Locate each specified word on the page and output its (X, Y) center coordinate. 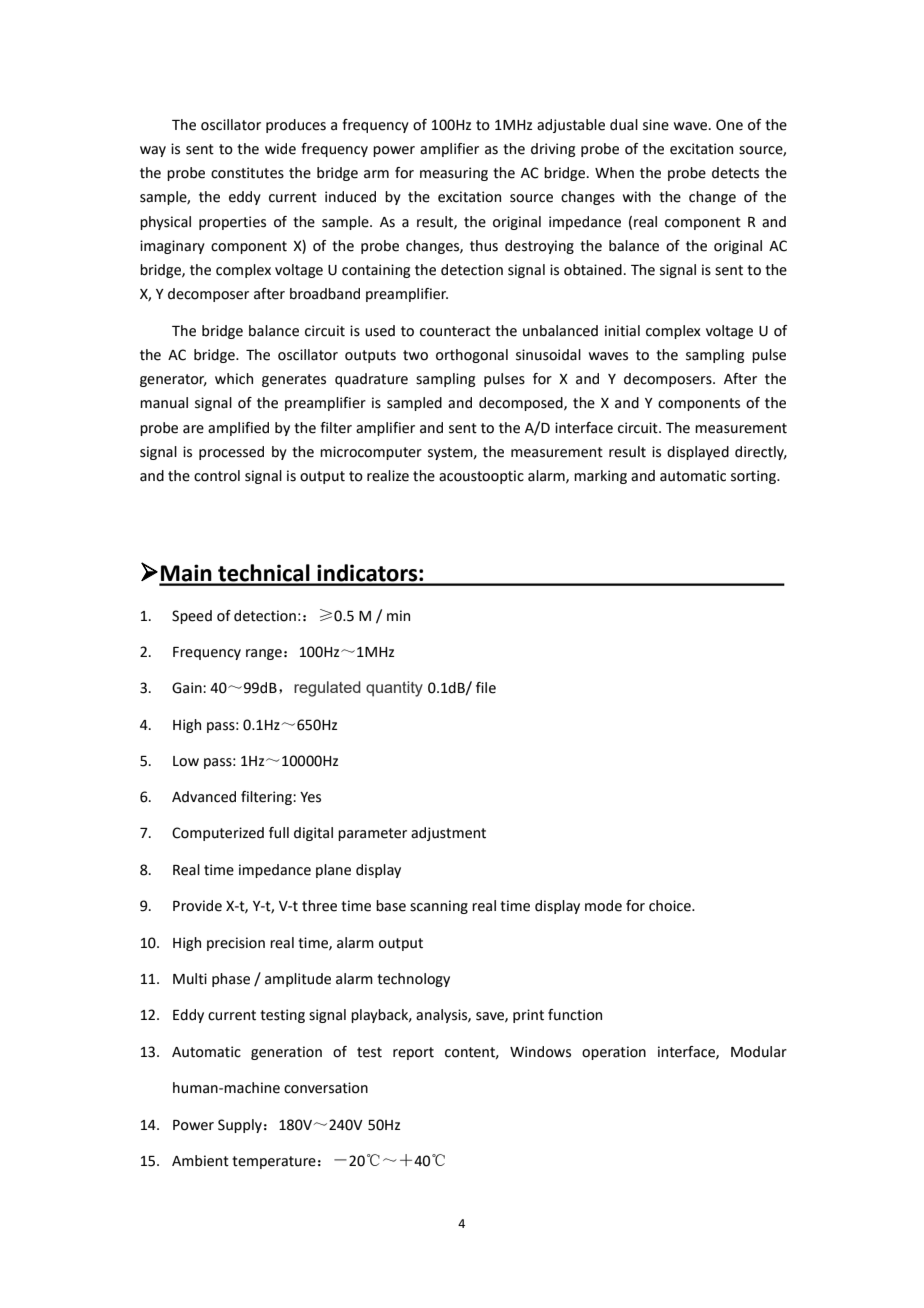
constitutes (247, 173)
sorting (755, 477)
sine (656, 125)
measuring (454, 174)
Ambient (200, 1161)
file (486, 688)
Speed (192, 617)
